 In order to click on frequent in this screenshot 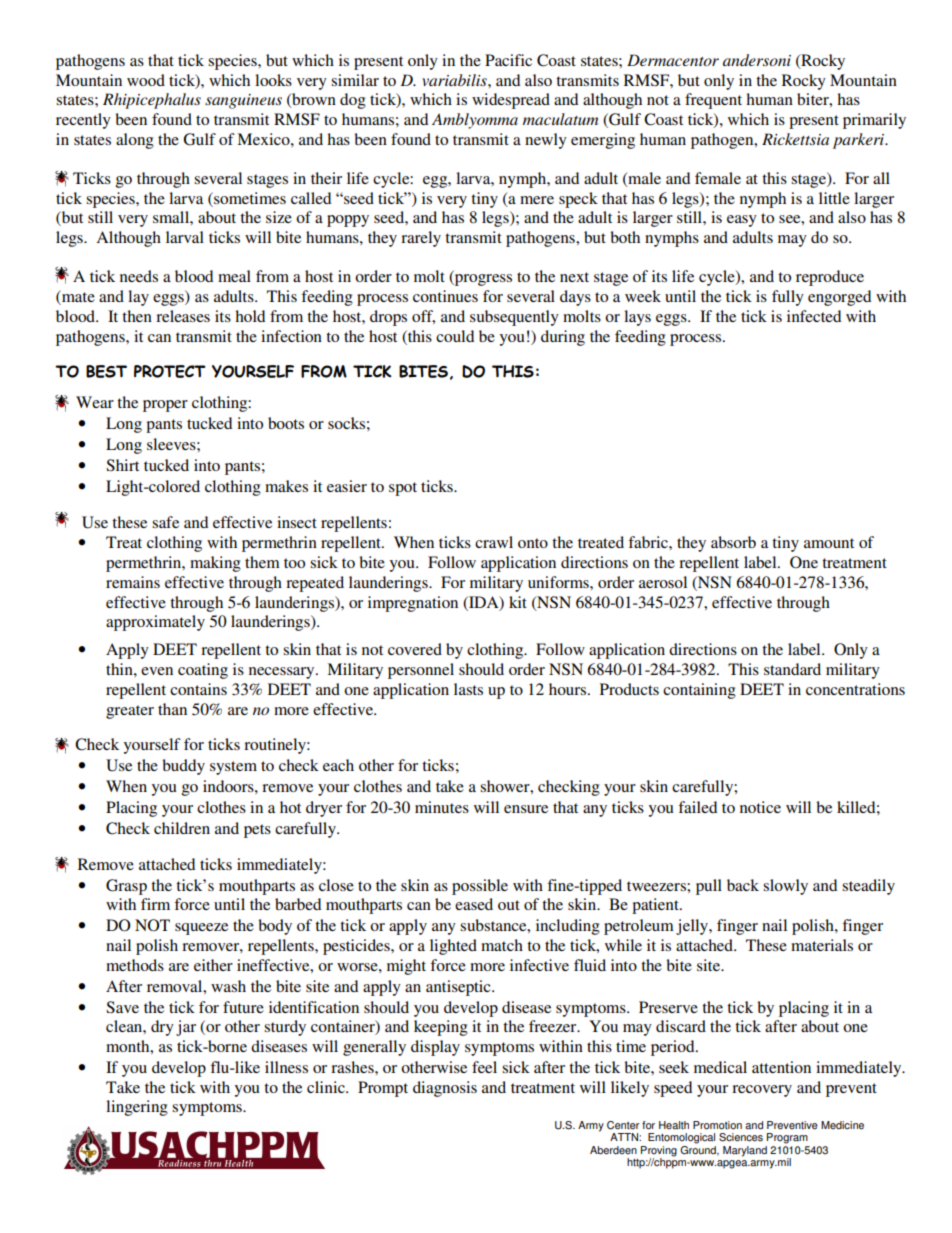, I will do `click(713, 101)`.
